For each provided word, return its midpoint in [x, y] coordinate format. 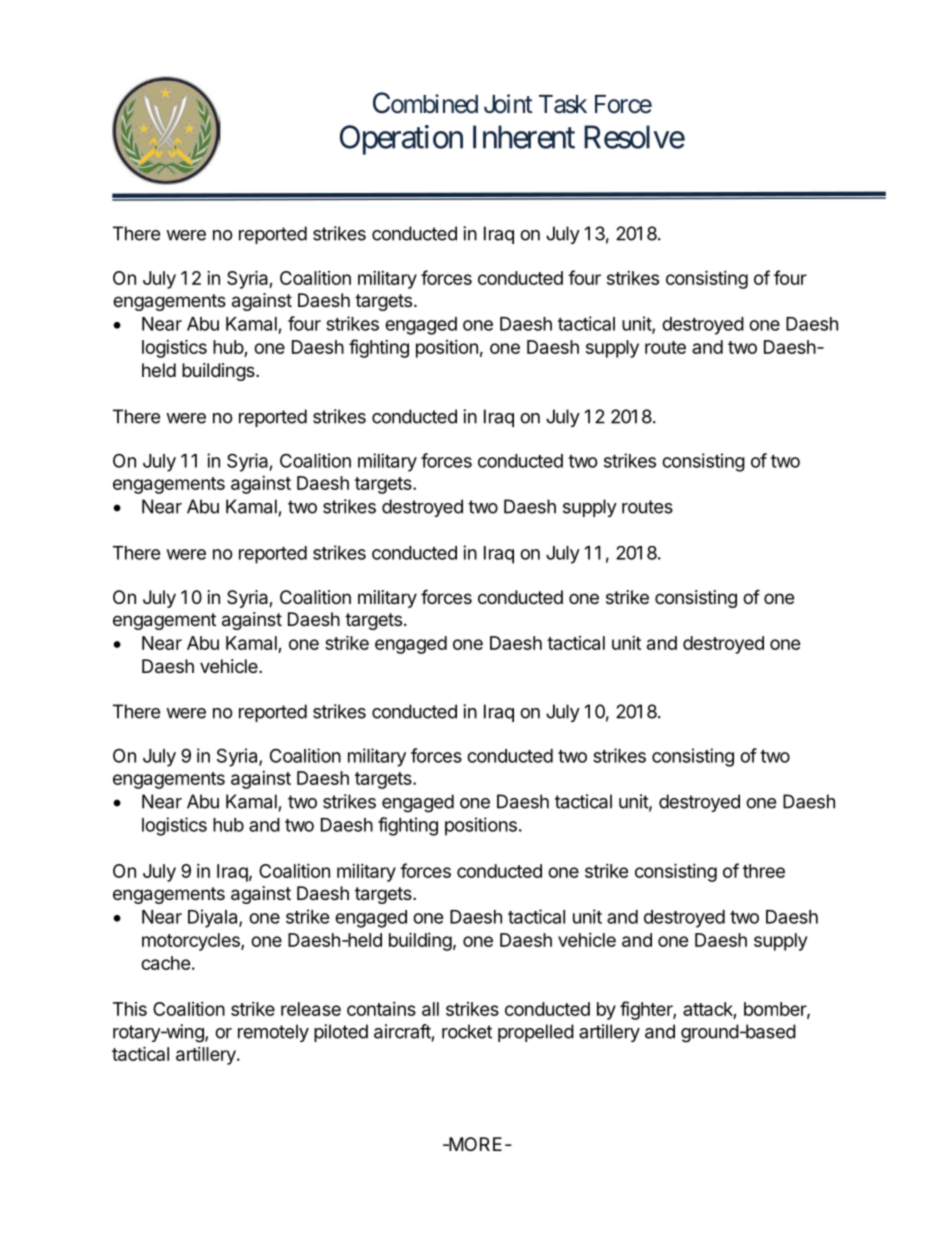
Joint [508, 104]
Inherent [524, 137]
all [430, 1009]
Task [563, 104]
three [764, 871]
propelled [536, 1033]
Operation [401, 140]
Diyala [214, 918]
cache [166, 963]
